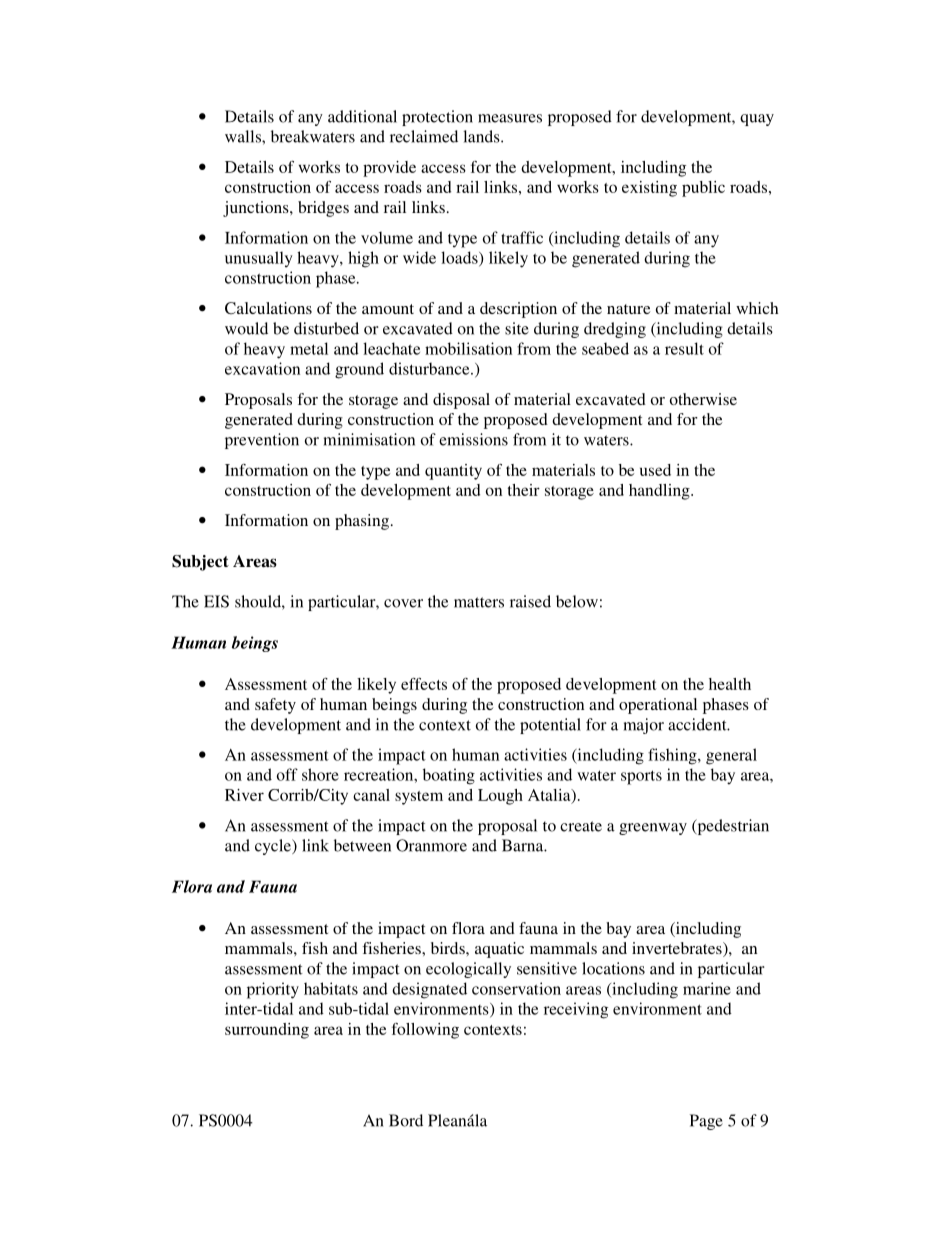  I want to click on cycle, so click(274, 847).
